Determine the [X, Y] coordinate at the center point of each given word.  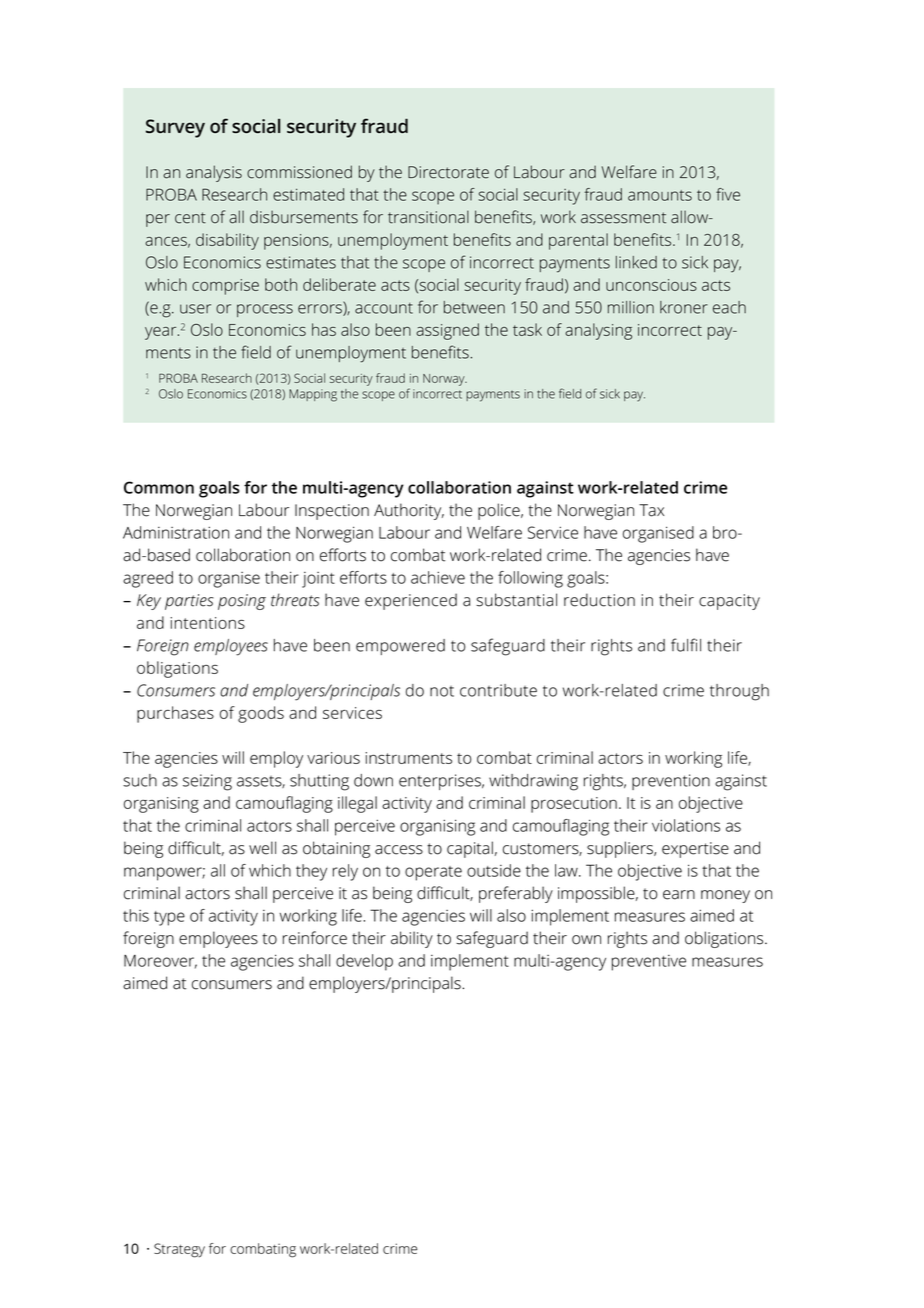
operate [433, 873]
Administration [176, 532]
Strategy [179, 1250]
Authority [409, 511]
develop [364, 962]
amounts [660, 195]
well [262, 848]
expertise [695, 850]
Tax [651, 510]
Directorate [448, 172]
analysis [214, 173]
